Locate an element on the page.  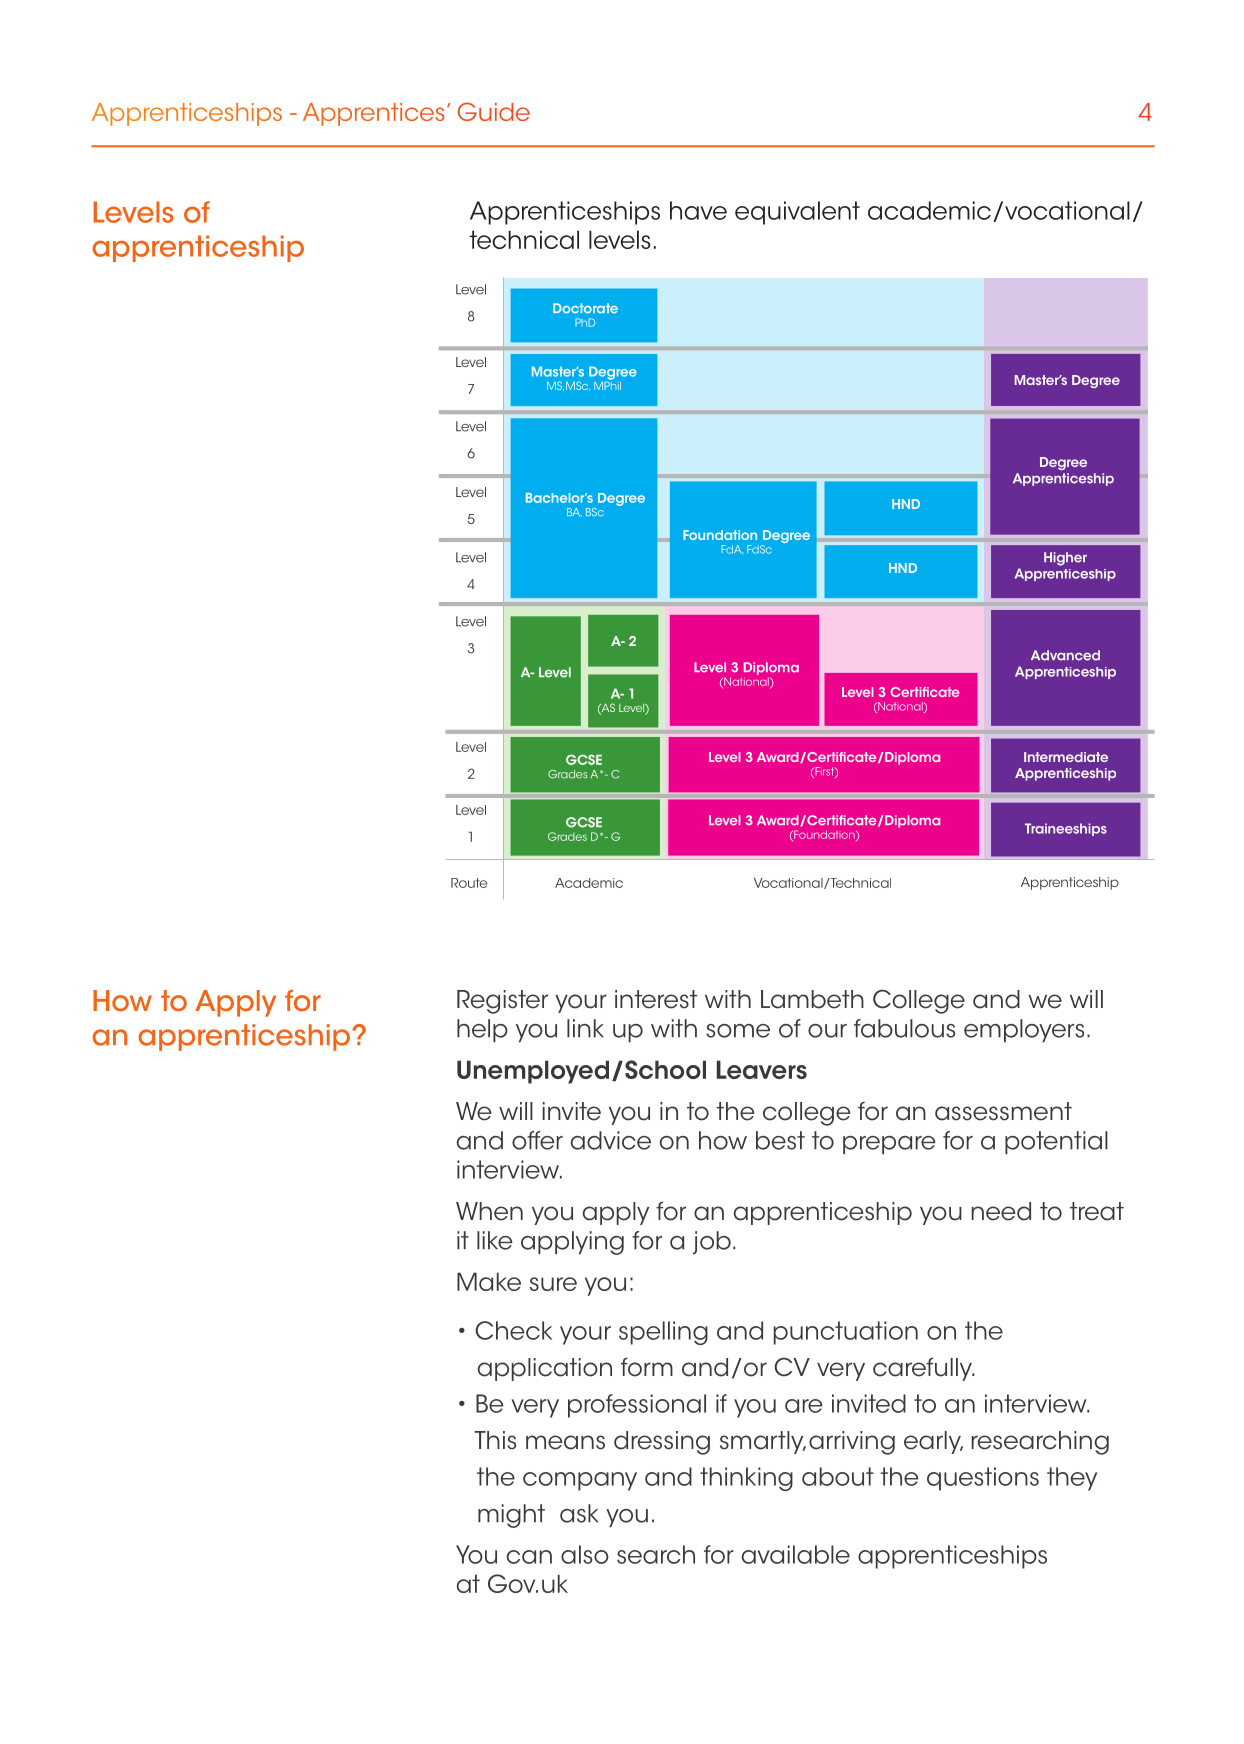
Route is located at coordinates (469, 883).
